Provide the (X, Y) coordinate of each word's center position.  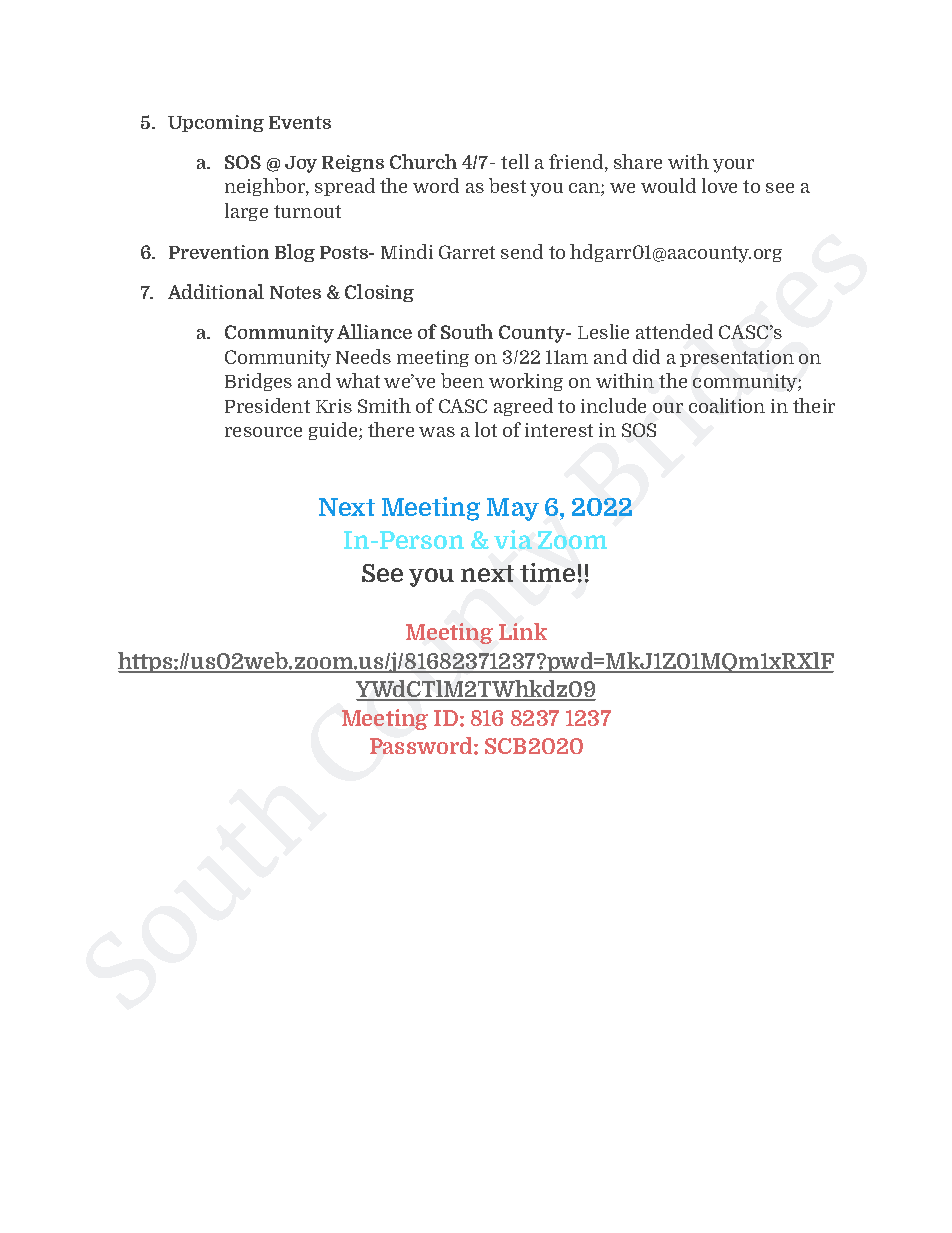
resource (263, 432)
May (513, 509)
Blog (295, 253)
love (719, 185)
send (522, 251)
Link (523, 631)
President (267, 405)
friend (577, 163)
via (513, 539)
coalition (727, 405)
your (733, 166)
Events (300, 122)
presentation (737, 358)
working (526, 382)
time (547, 572)
